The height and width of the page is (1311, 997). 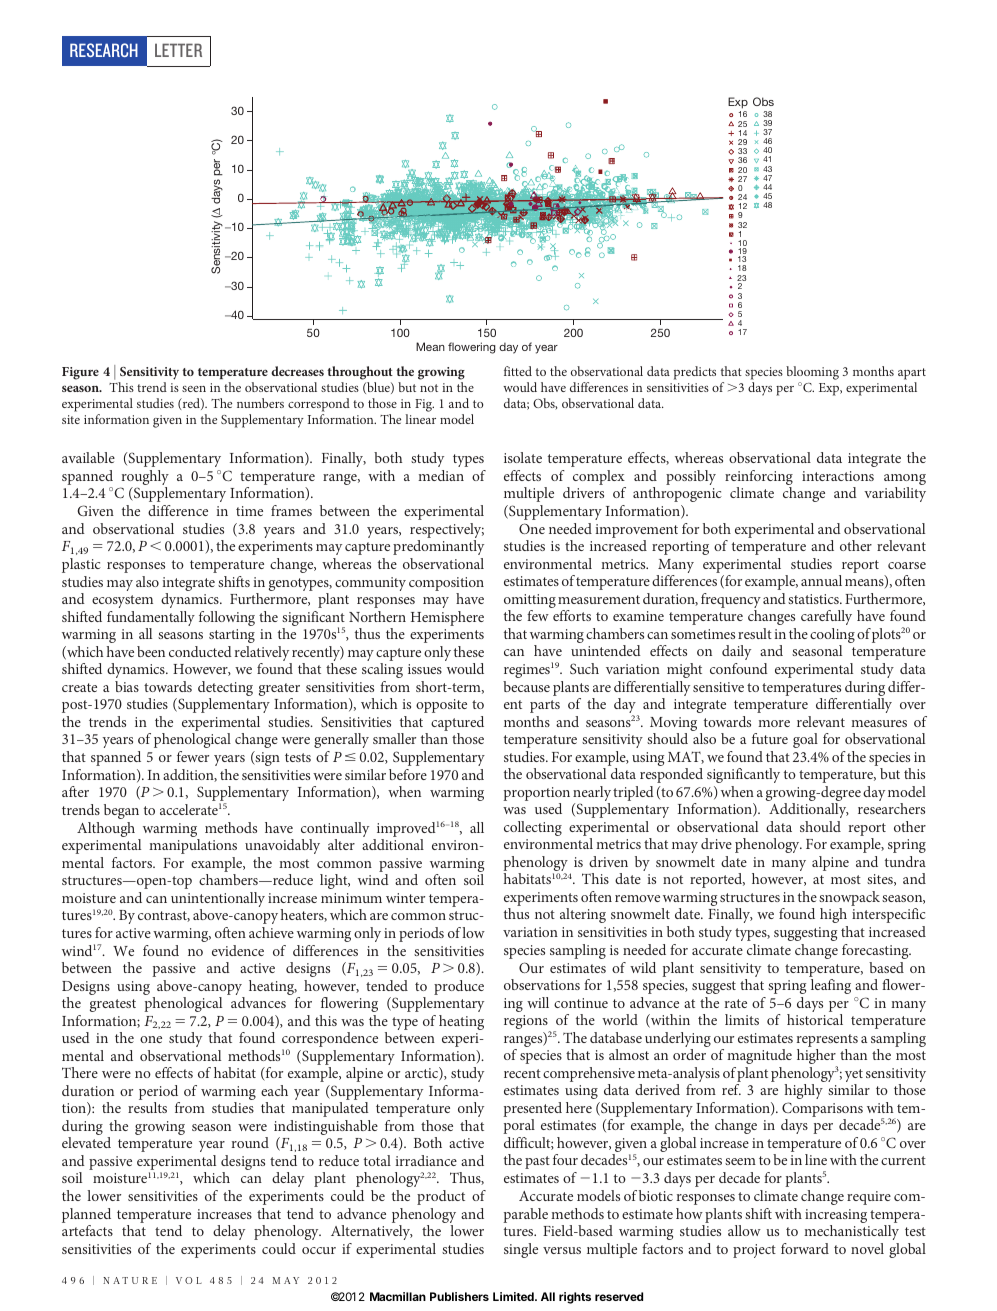 What do you see at coordinates (178, 50) in the page?
I see `LETTER` at bounding box center [178, 50].
